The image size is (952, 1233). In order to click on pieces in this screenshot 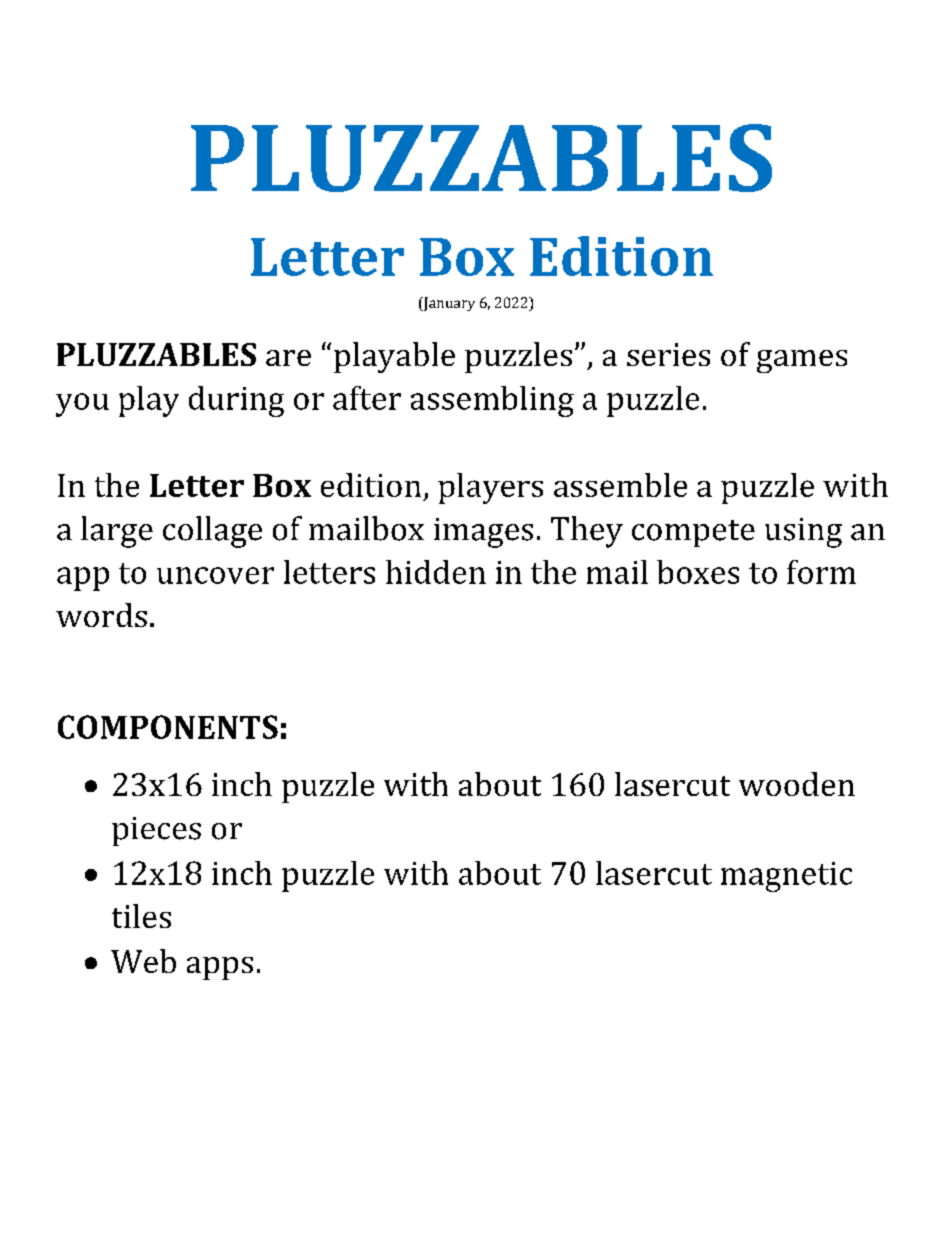, I will do `click(156, 831)`.
